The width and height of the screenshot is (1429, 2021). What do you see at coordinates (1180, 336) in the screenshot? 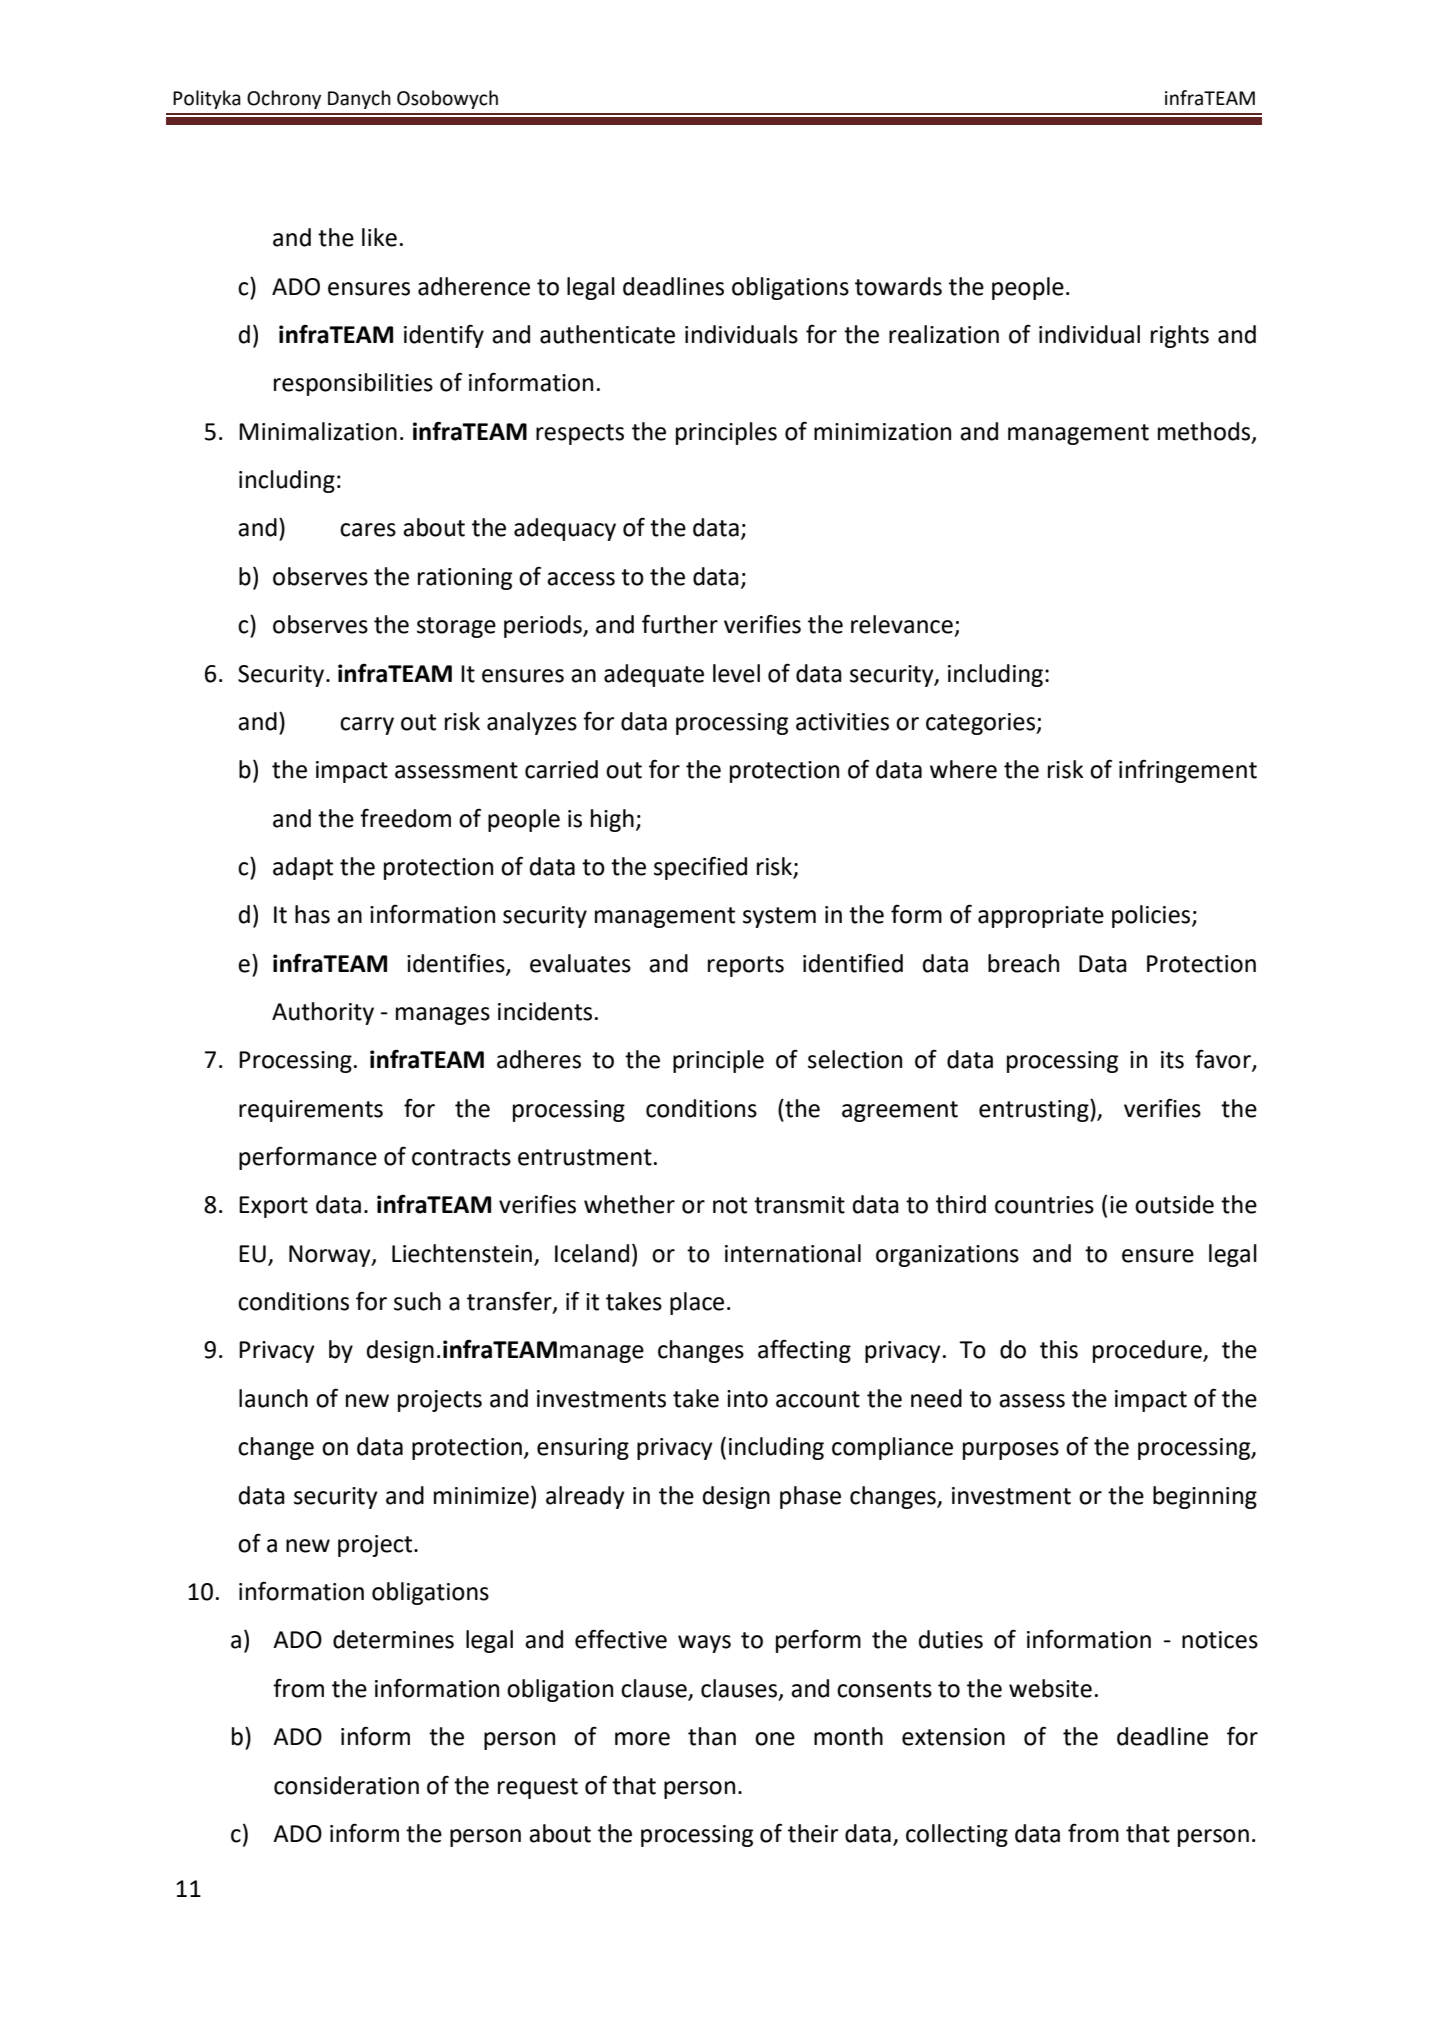
I see `rights` at bounding box center [1180, 336].
